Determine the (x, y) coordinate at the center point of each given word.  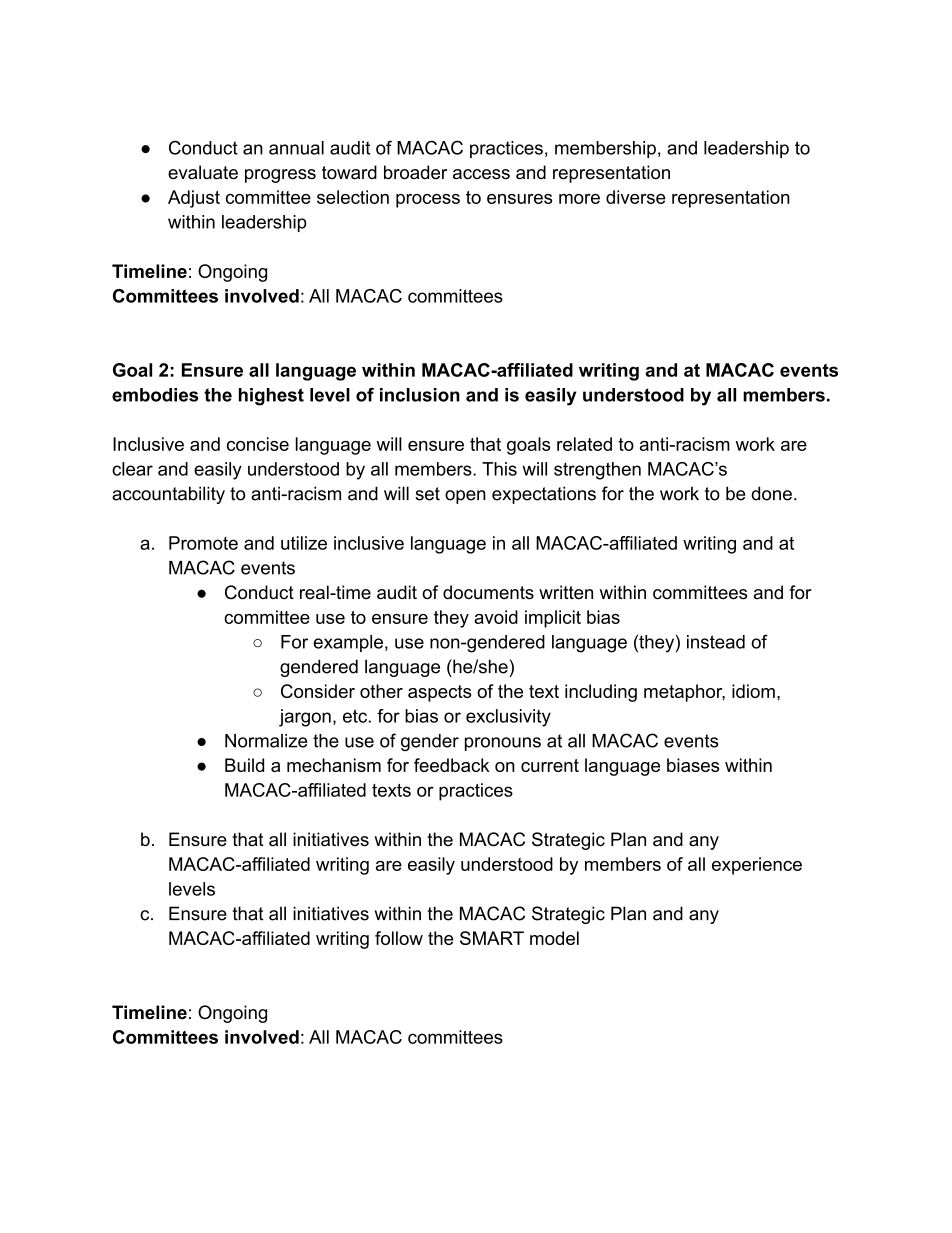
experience (757, 866)
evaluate (203, 172)
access (481, 174)
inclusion (420, 395)
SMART (492, 938)
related (584, 444)
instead (716, 642)
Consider (318, 691)
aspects (439, 693)
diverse (636, 197)
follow (399, 938)
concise (258, 444)
